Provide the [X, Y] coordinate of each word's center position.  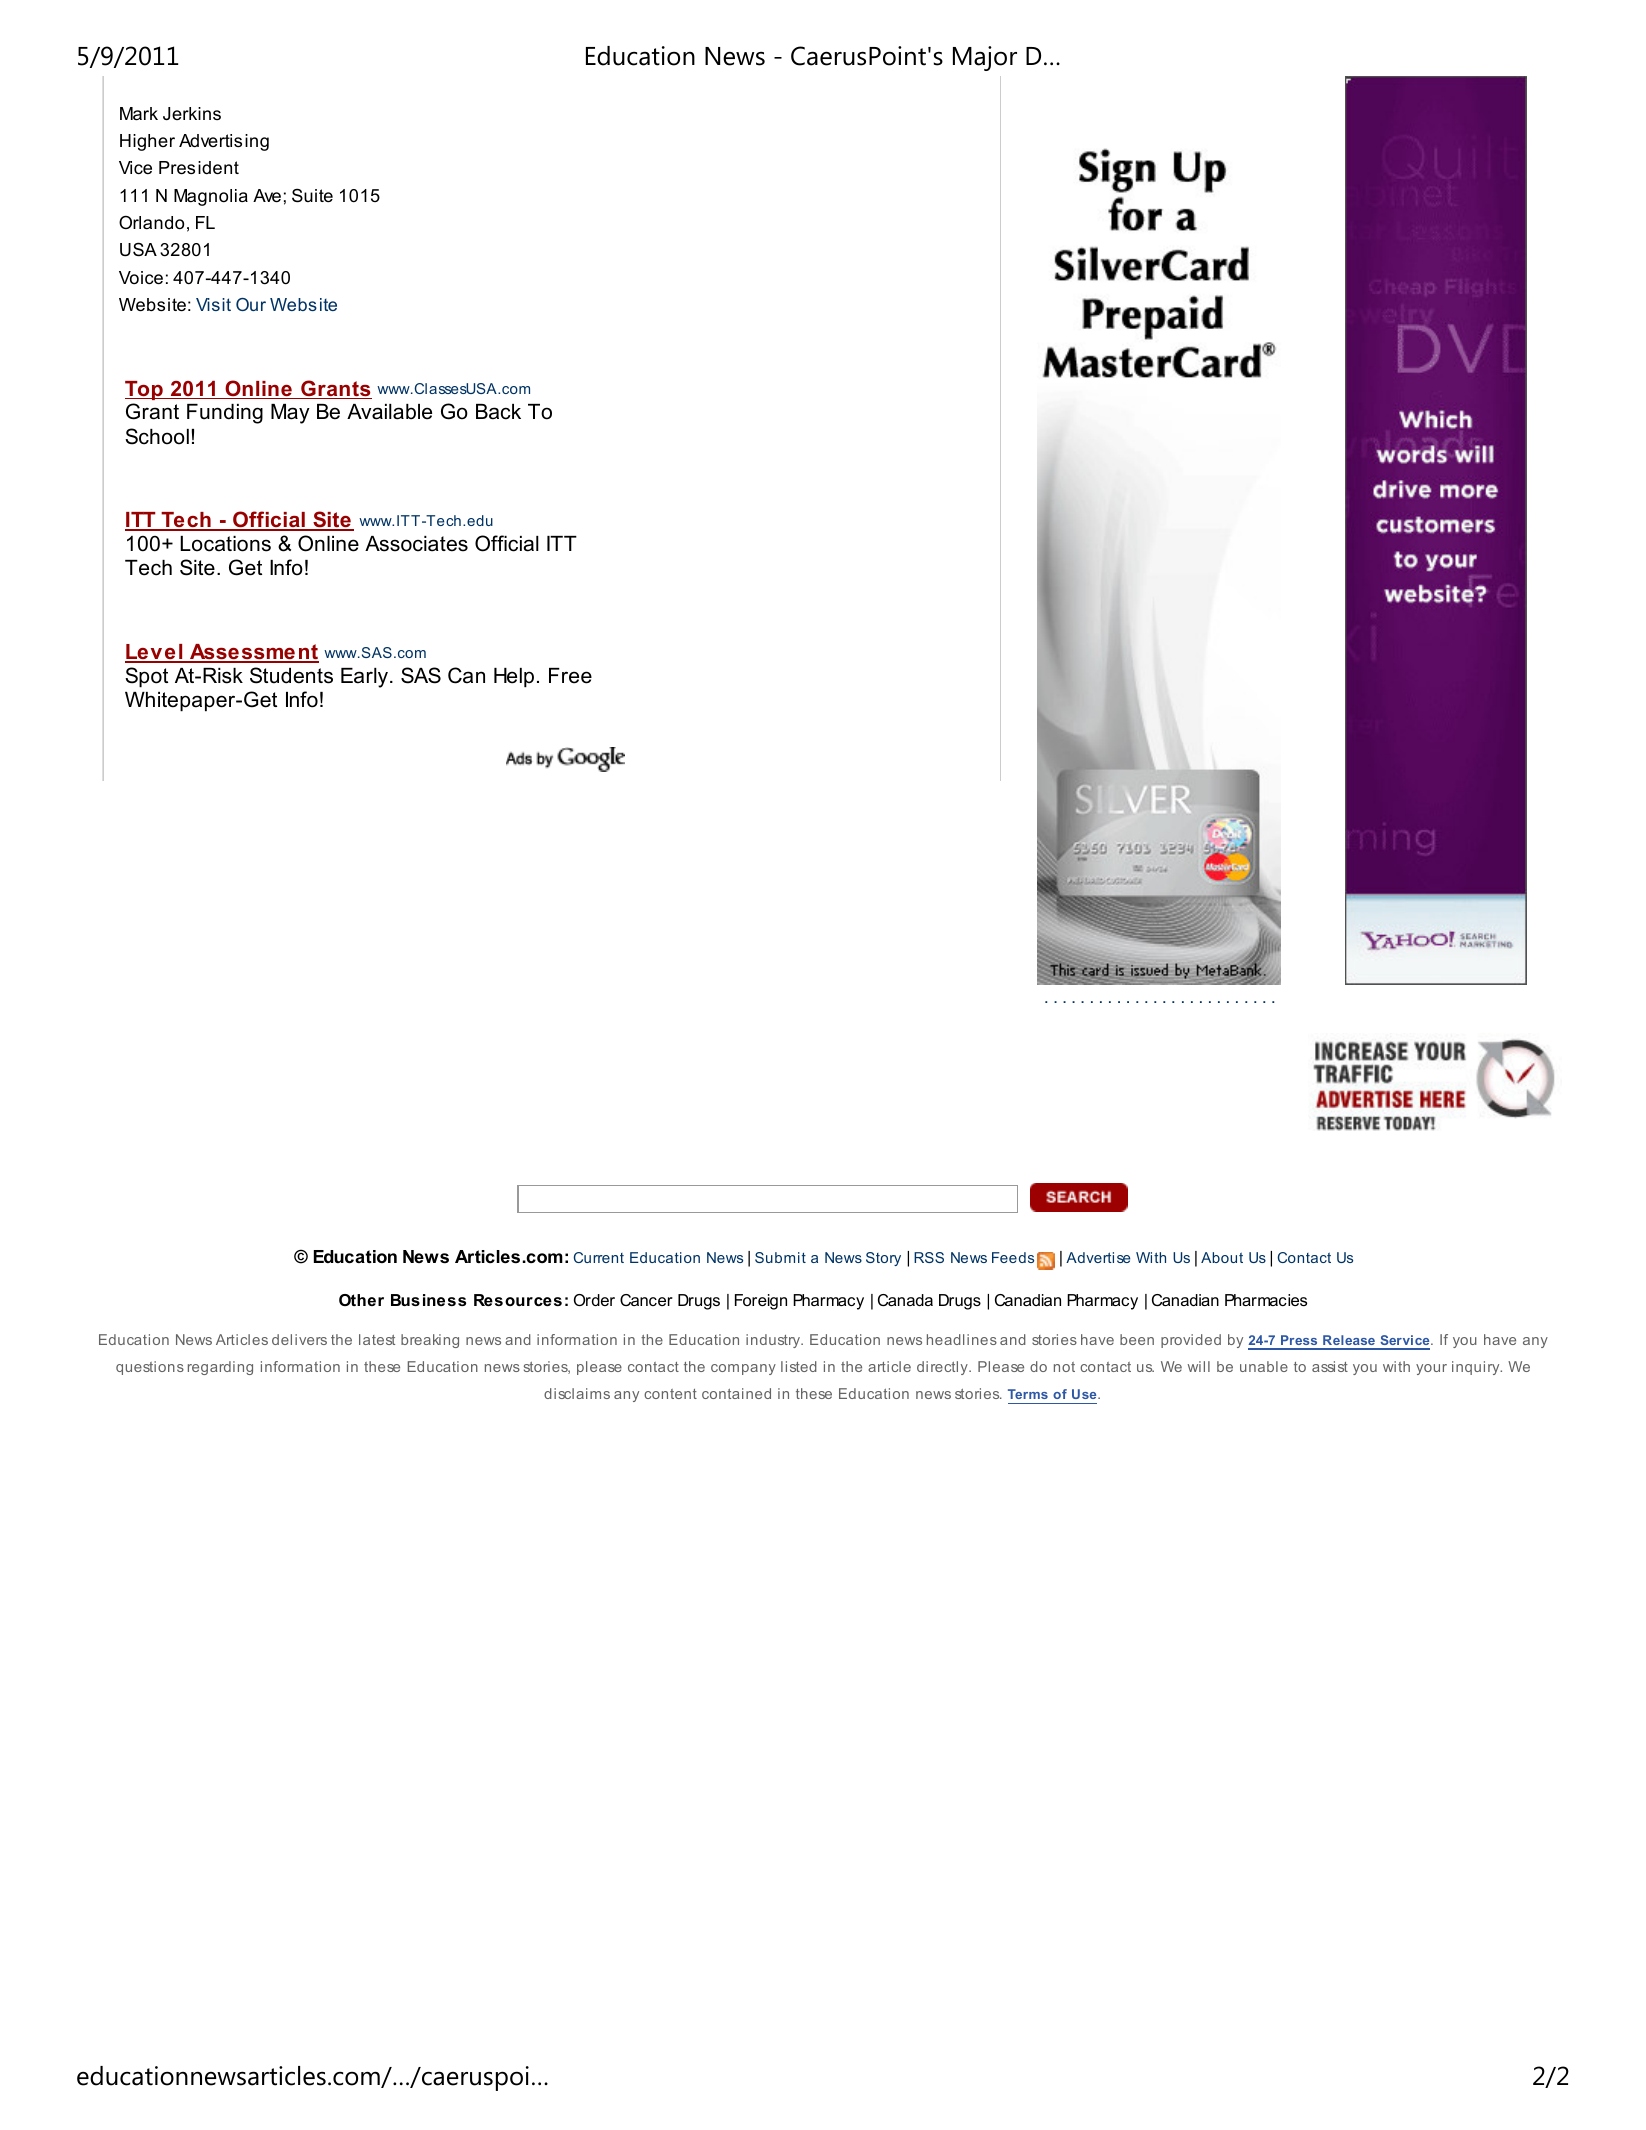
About [1222, 1257]
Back [498, 412]
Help [514, 678]
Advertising [224, 142]
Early [364, 678]
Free [570, 676]
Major [985, 58]
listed [799, 1366]
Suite [312, 195]
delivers [299, 1339]
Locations [225, 544]
